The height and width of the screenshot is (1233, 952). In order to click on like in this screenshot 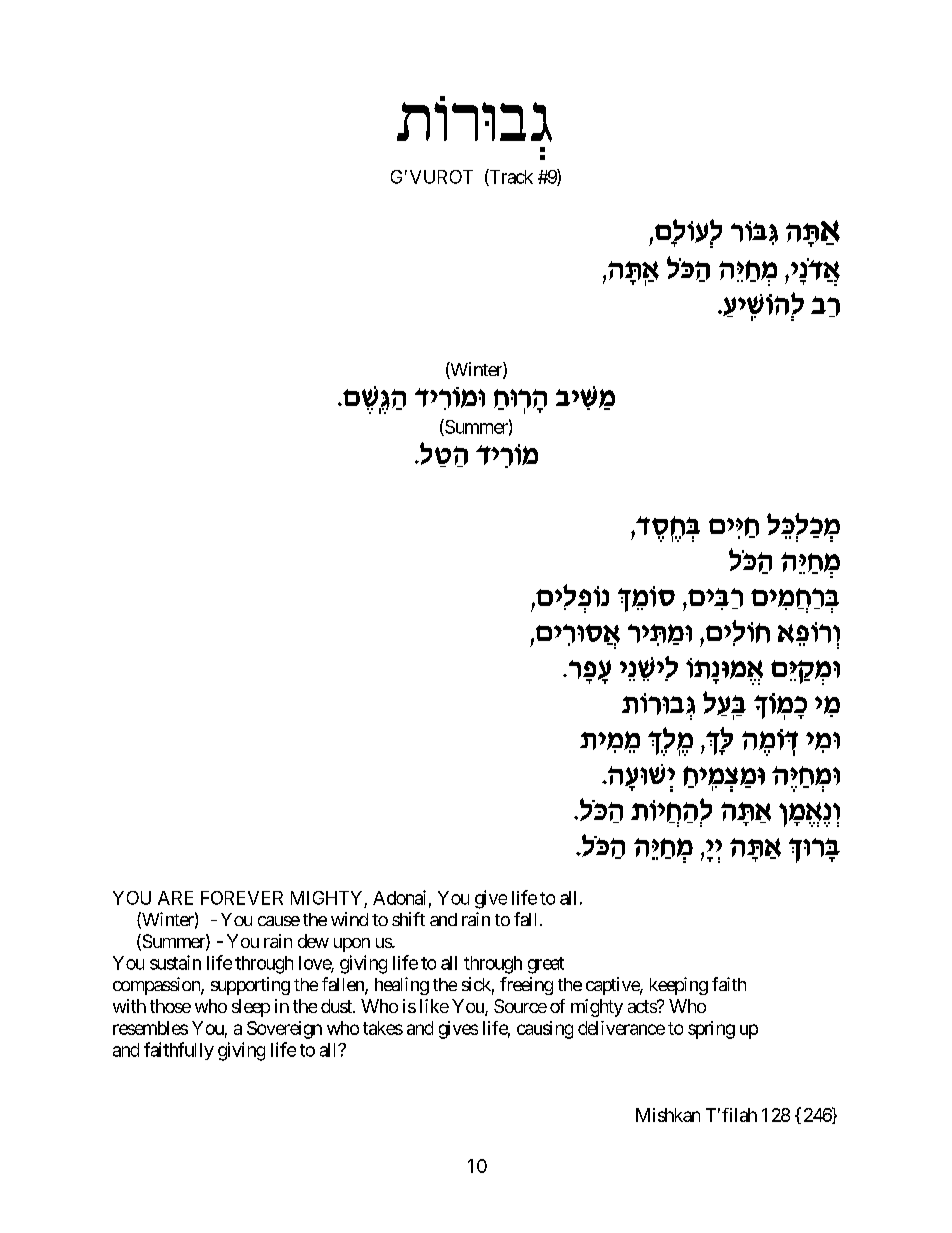, I will do `click(434, 1006)`.
